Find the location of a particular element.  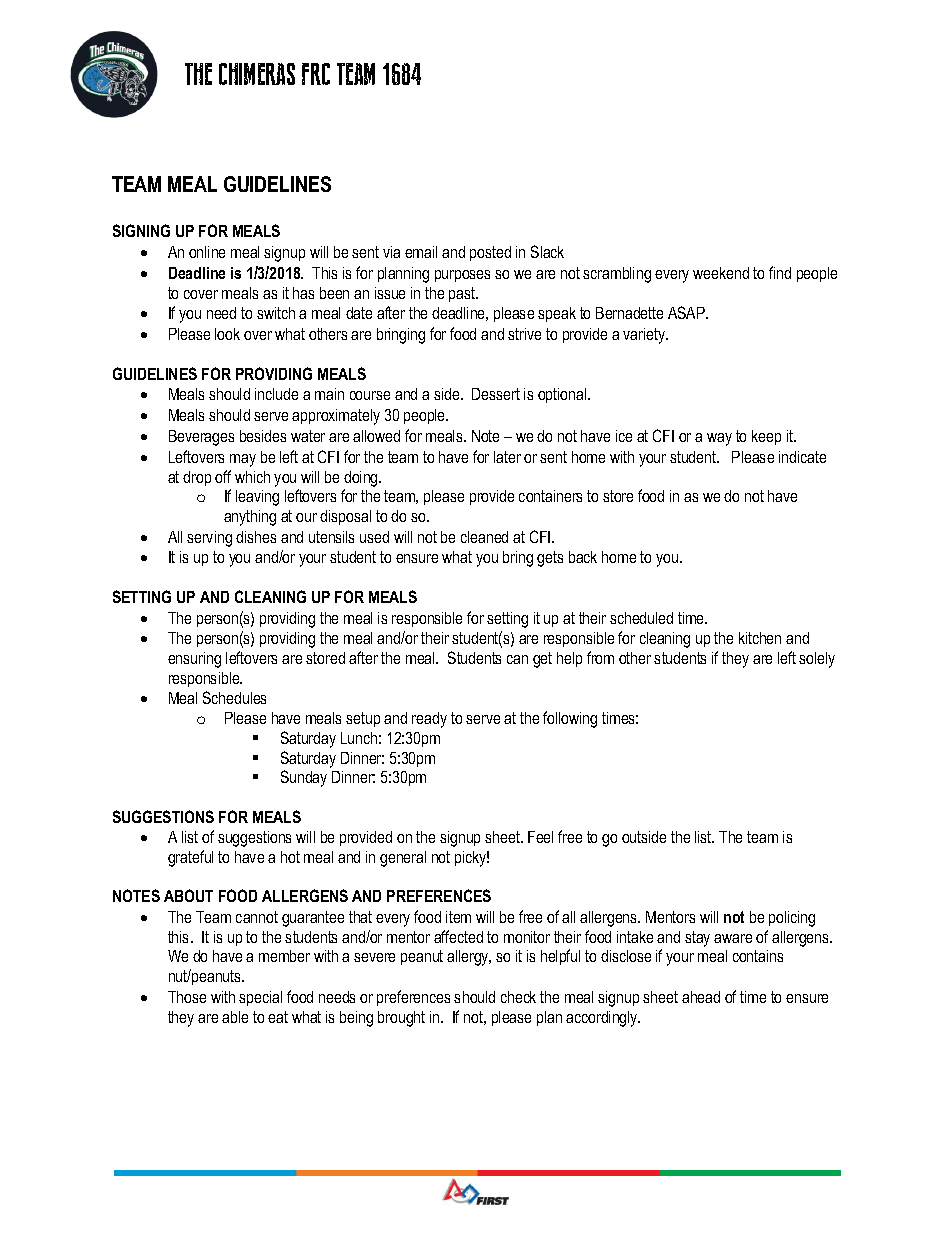

Sunday is located at coordinates (304, 778).
